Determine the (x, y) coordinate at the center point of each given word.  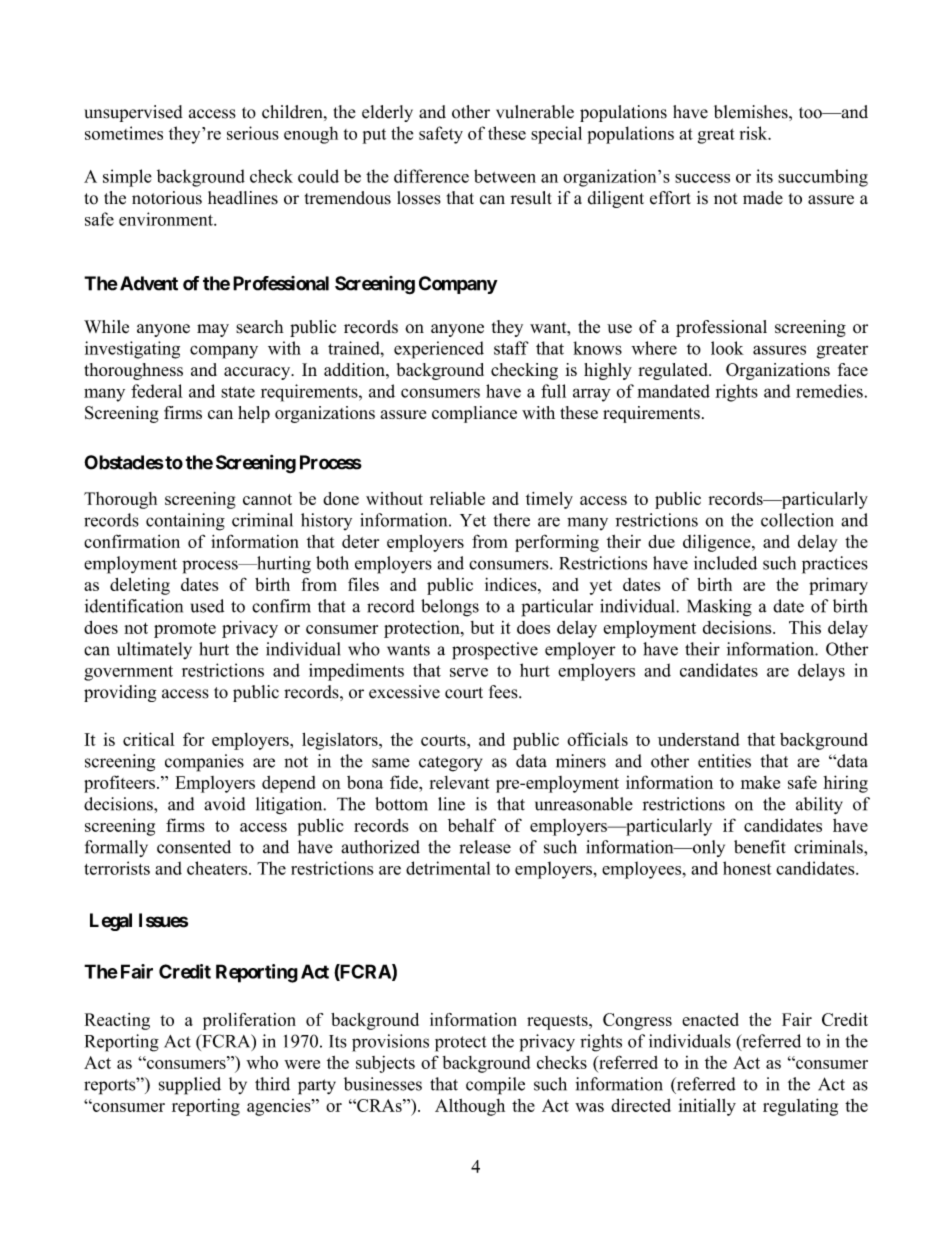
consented (194, 847)
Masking (719, 608)
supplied (190, 1086)
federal (157, 391)
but (482, 627)
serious (253, 133)
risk (755, 133)
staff (511, 348)
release (485, 847)
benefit (760, 847)
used (207, 606)
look (727, 348)
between (505, 176)
